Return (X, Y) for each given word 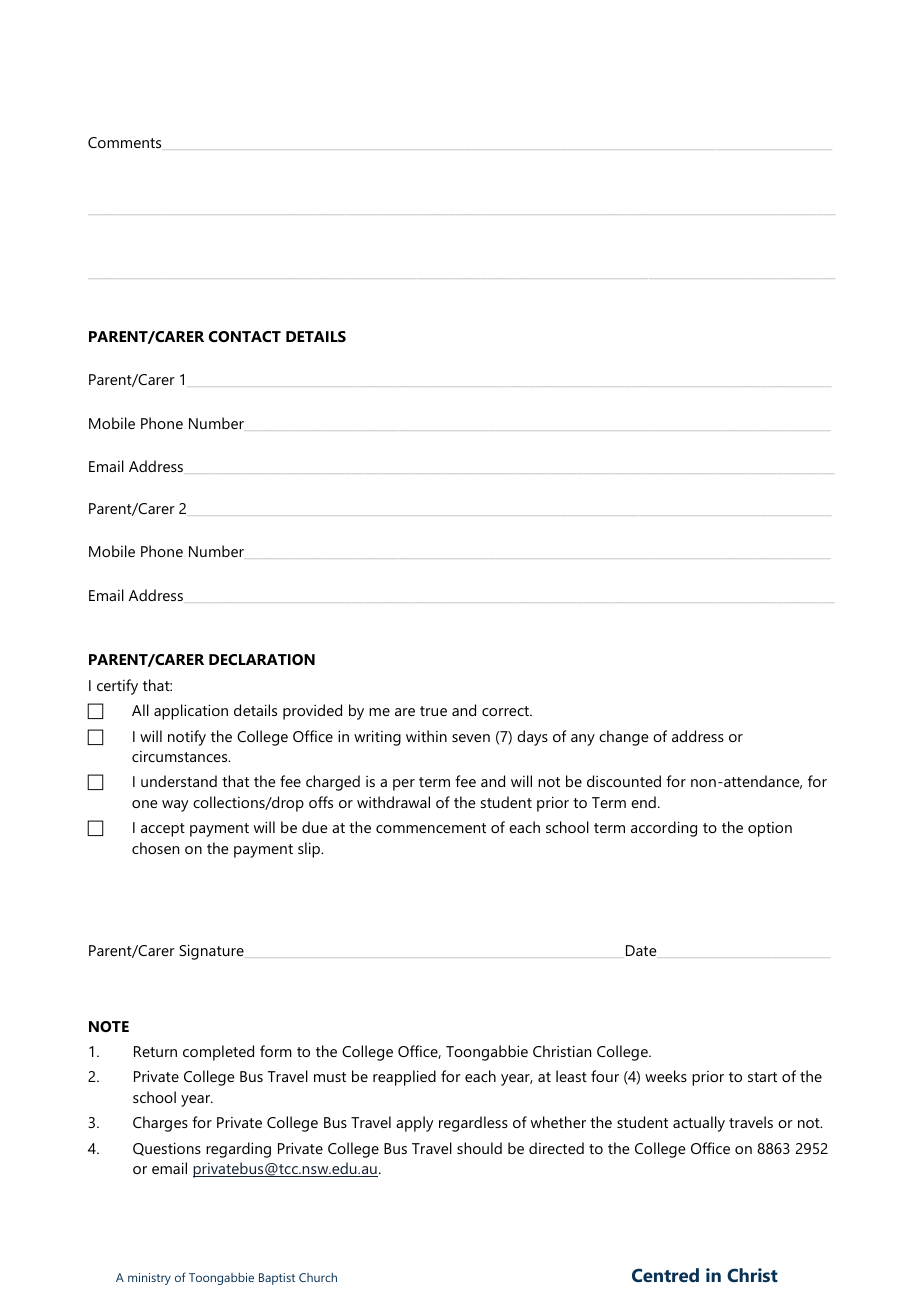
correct (506, 711)
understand (179, 781)
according (664, 829)
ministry (149, 1279)
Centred (665, 1275)
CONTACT (245, 336)
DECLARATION (262, 659)
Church (318, 1277)
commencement (431, 828)
